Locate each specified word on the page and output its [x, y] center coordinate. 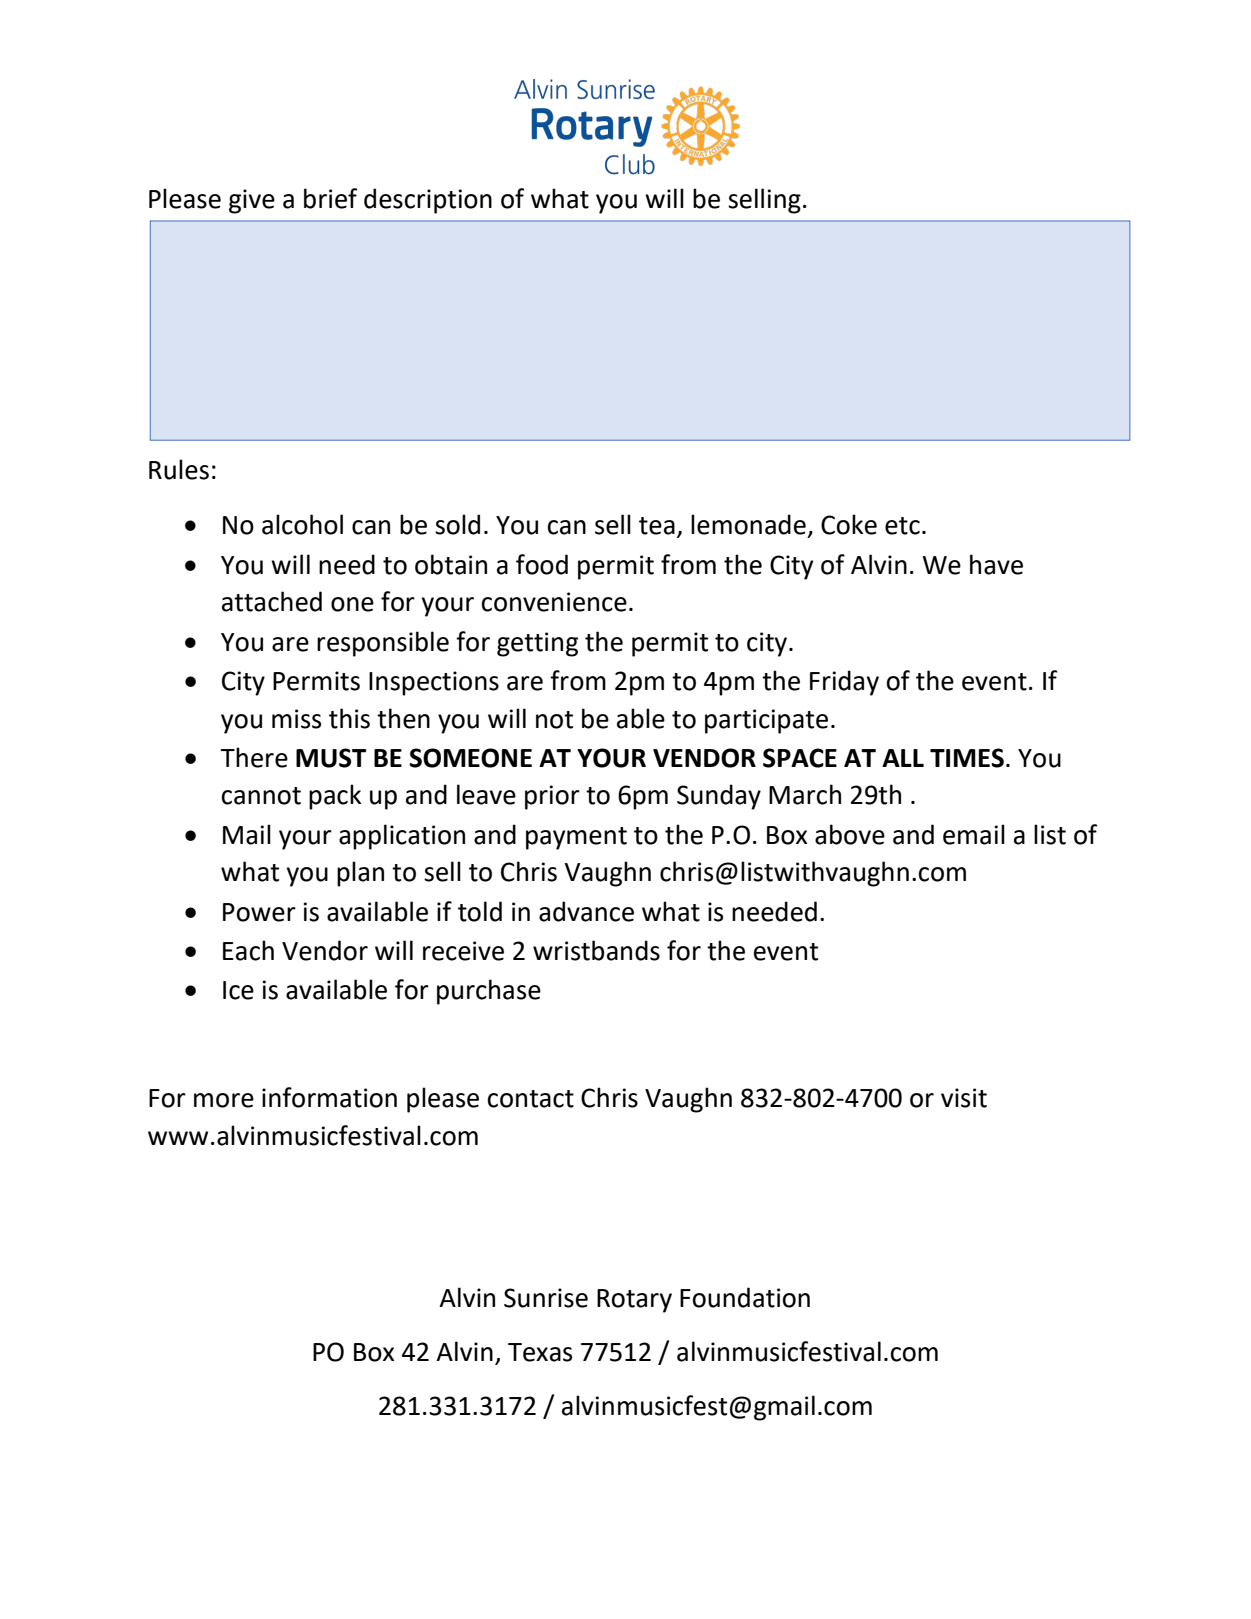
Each [248, 950]
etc [902, 526]
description [428, 201]
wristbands [596, 950]
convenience [554, 602]
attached [272, 601]
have [996, 564]
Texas [540, 1352]
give [252, 201]
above [850, 834]
